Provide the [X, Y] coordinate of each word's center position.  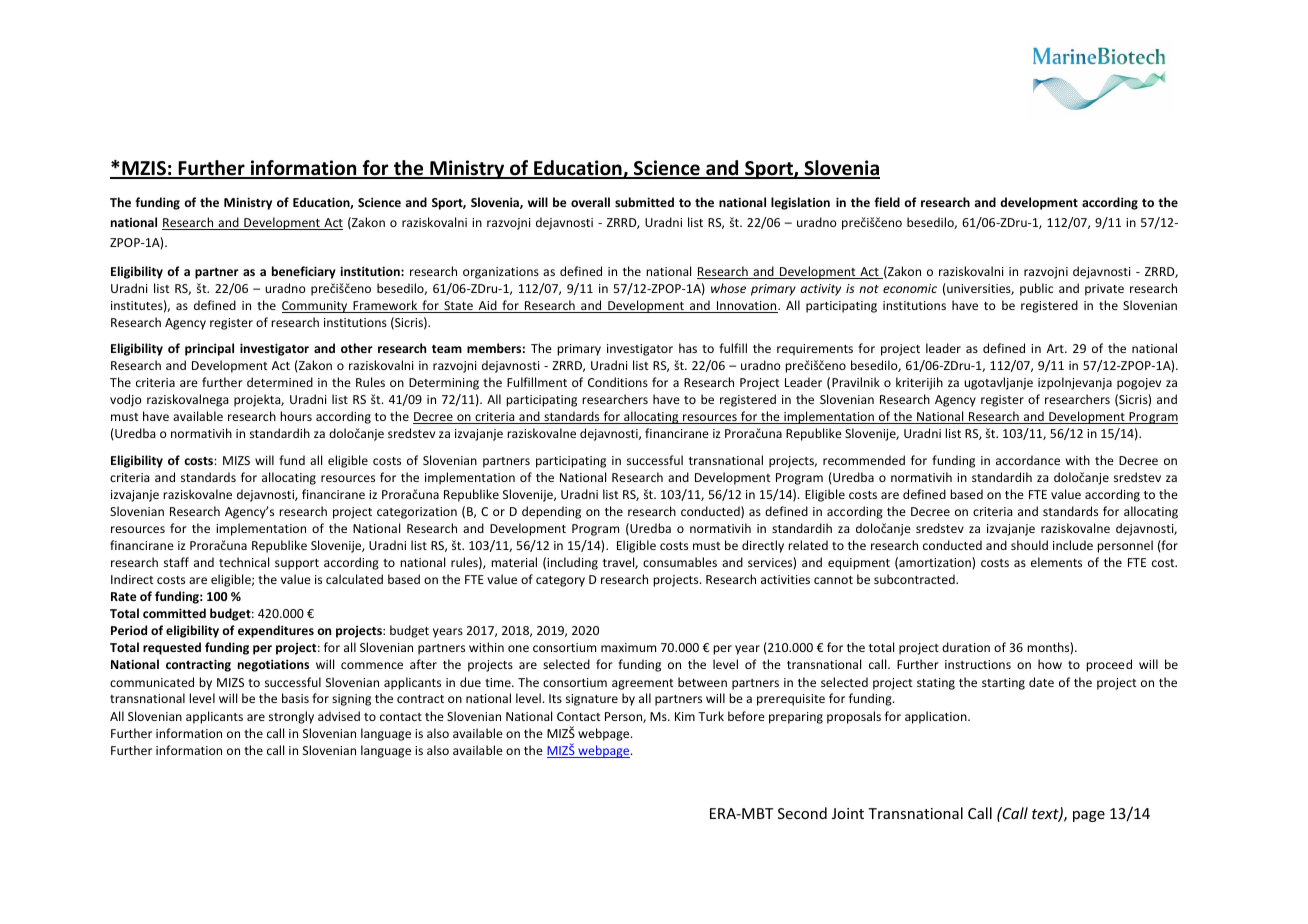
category [560, 581]
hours [296, 416]
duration [966, 647]
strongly [291, 717]
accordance [1028, 460]
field [887, 202]
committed [174, 613]
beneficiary [304, 272]
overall [590, 202]
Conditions [618, 382]
